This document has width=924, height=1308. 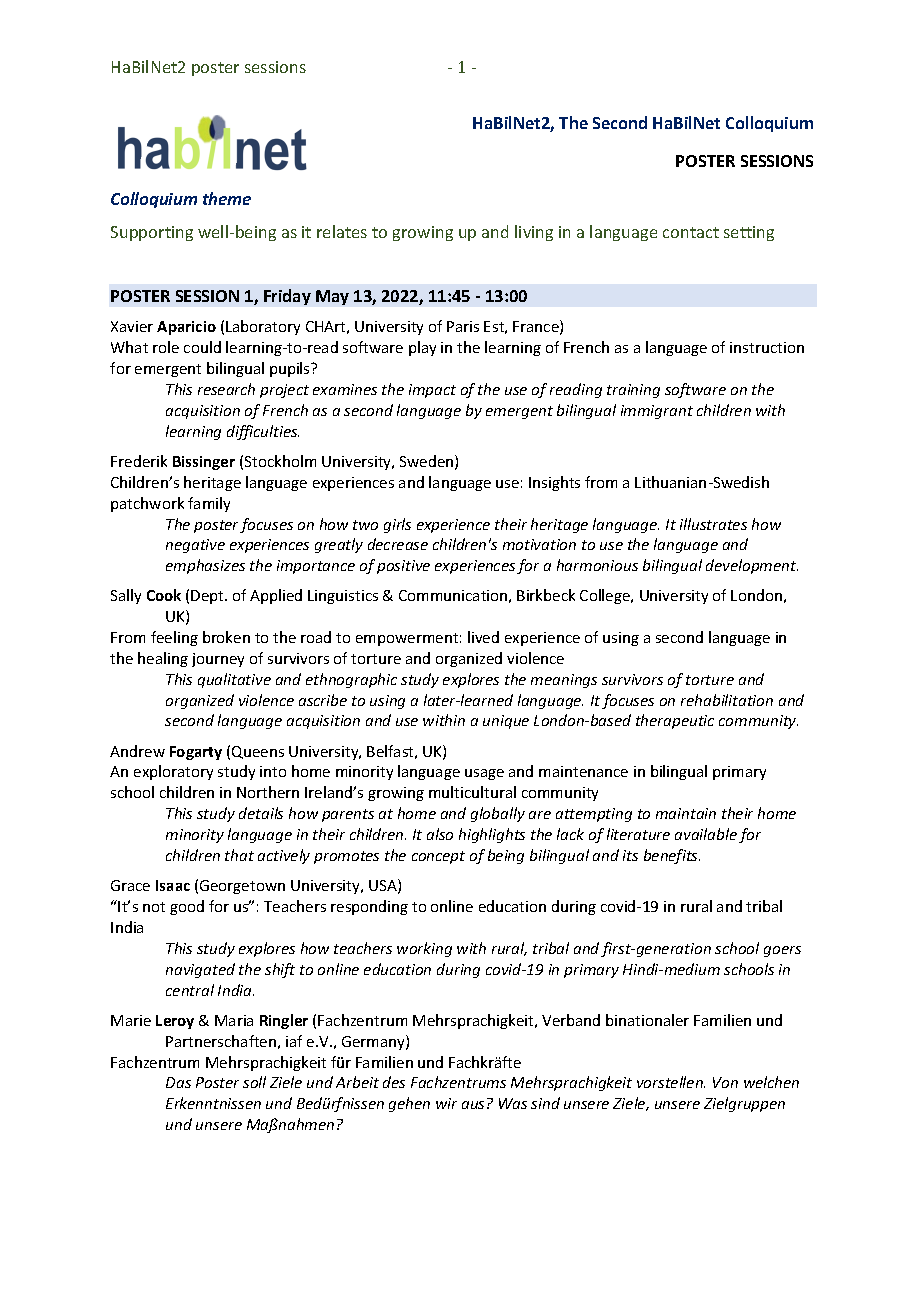 I want to click on Das, so click(x=178, y=1082).
